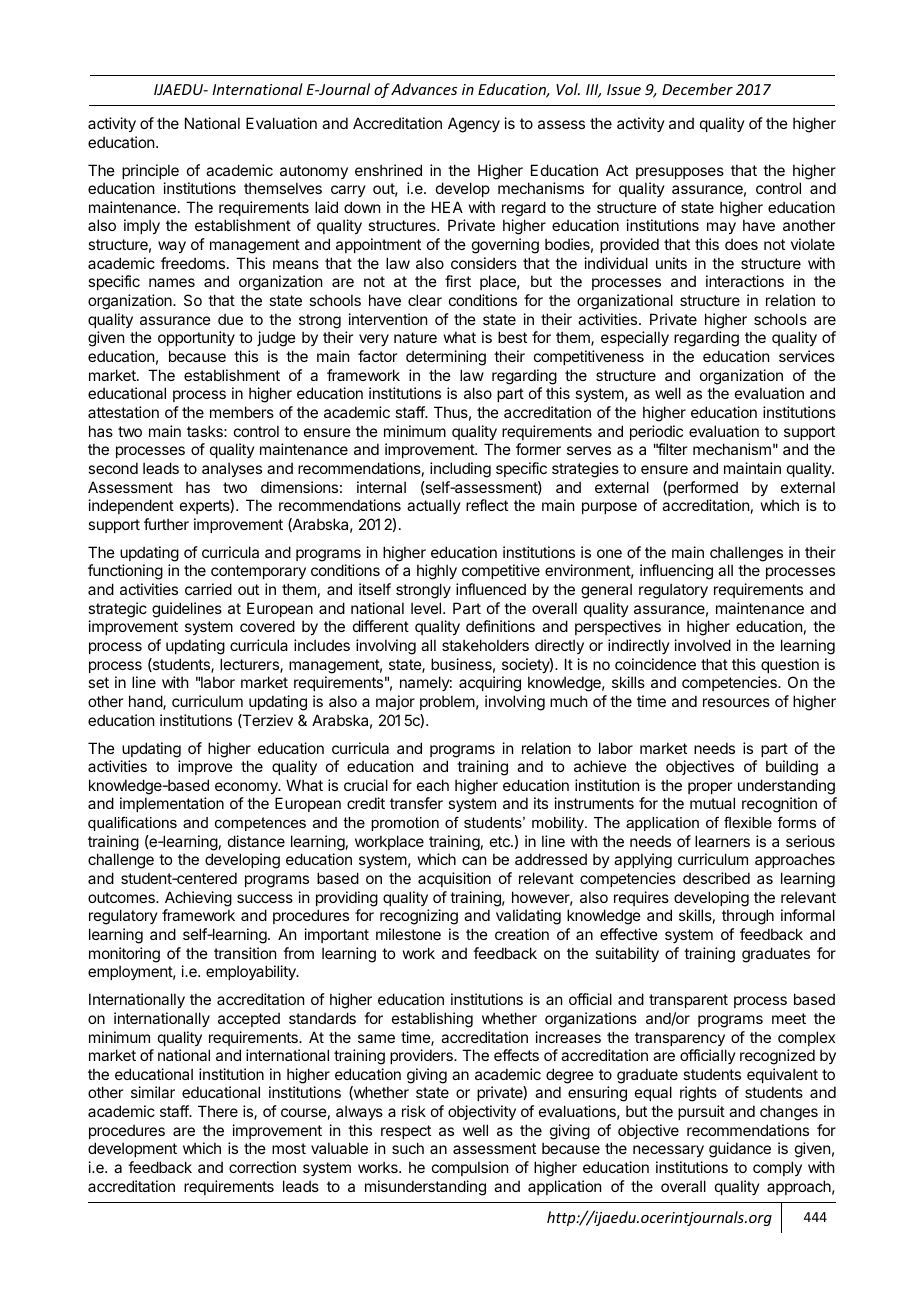 Image resolution: width=924 pixels, height=1308 pixels. What do you see at coordinates (716, 878) in the screenshot?
I see `described` at bounding box center [716, 878].
